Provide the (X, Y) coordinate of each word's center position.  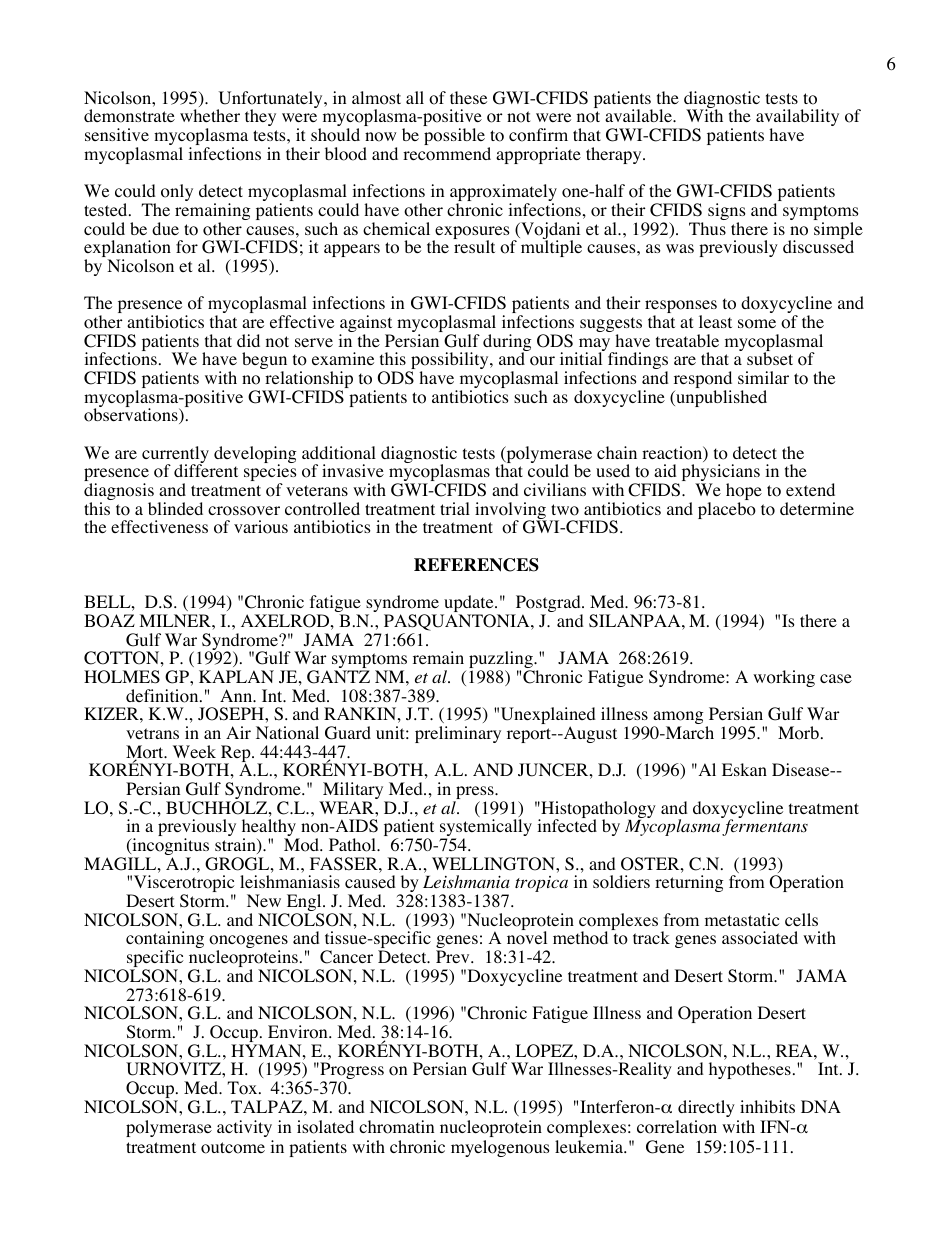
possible (454, 136)
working (784, 678)
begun (264, 362)
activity (244, 1128)
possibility (450, 362)
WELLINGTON (494, 864)
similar (763, 377)
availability (797, 119)
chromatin (396, 1127)
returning (689, 883)
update (469, 605)
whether (210, 115)
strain (236, 846)
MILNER (176, 620)
